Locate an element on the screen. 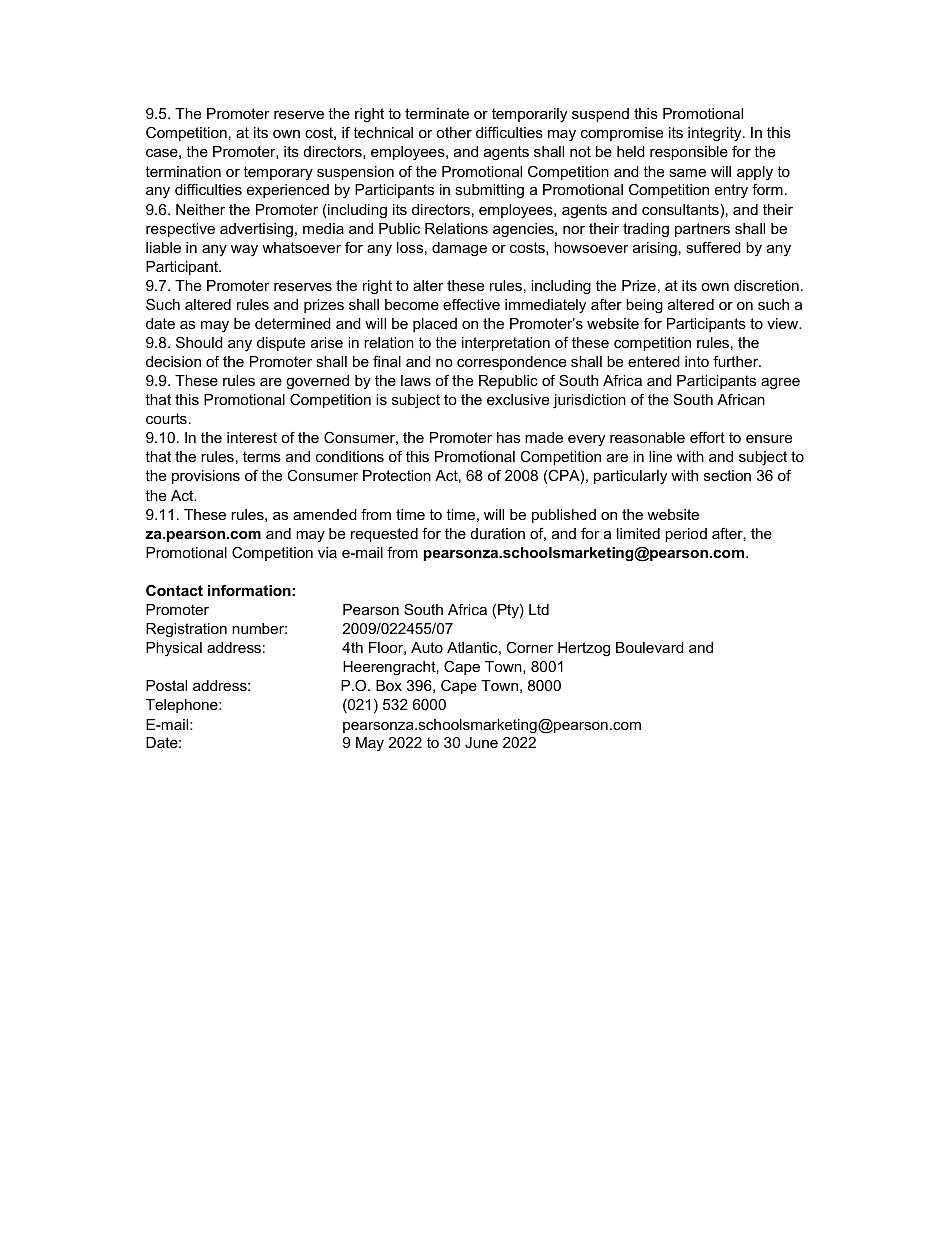 This screenshot has width=952, height=1233. correspondence is located at coordinates (511, 363).
